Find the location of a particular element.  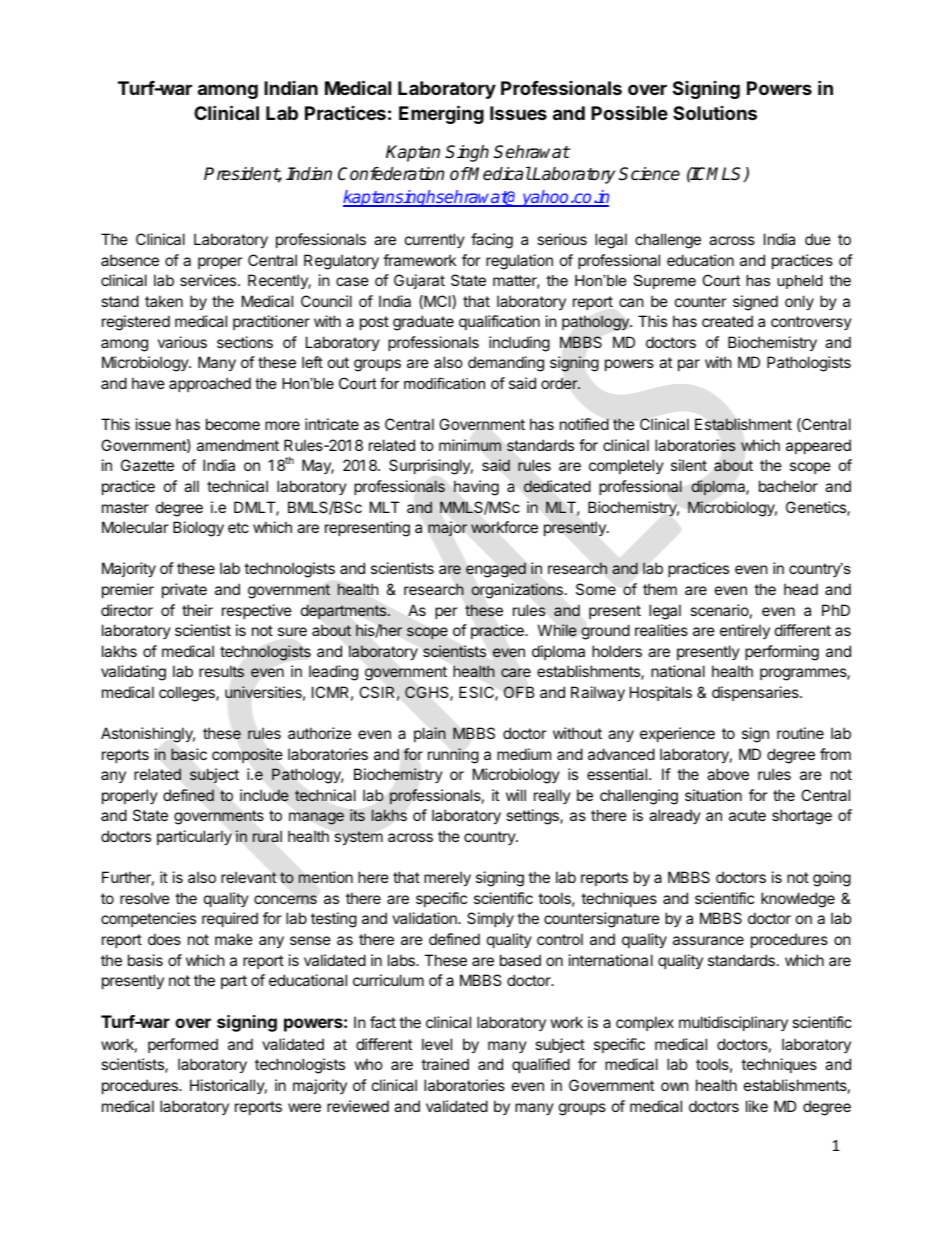

Solutions is located at coordinates (715, 113).
